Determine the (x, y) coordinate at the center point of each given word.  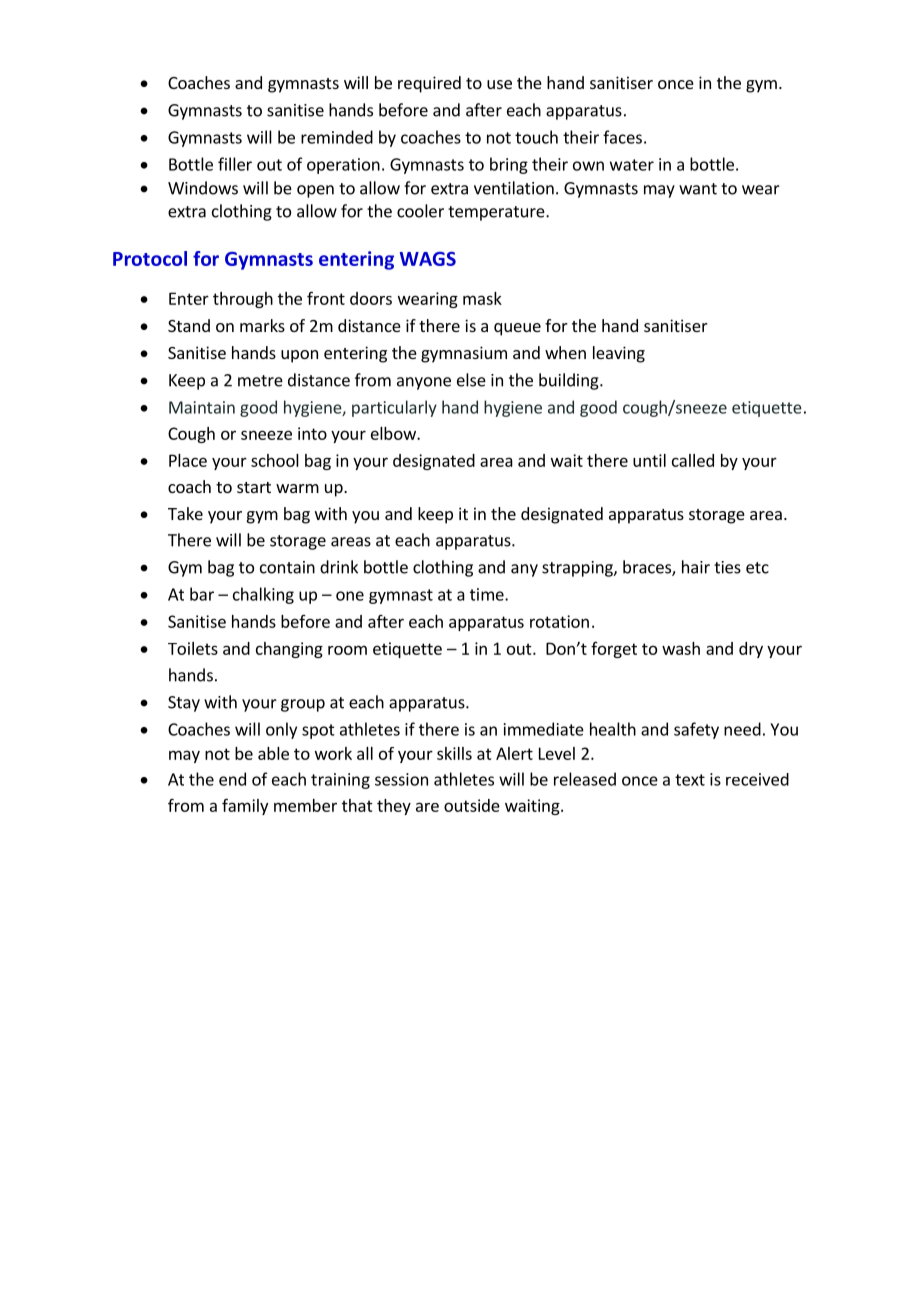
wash (681, 648)
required (429, 84)
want (698, 189)
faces (622, 137)
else (471, 380)
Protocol (150, 258)
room (347, 650)
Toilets (193, 648)
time (488, 594)
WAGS (428, 259)
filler (235, 164)
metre (260, 381)
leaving (619, 354)
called (693, 460)
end (232, 779)
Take (185, 513)
